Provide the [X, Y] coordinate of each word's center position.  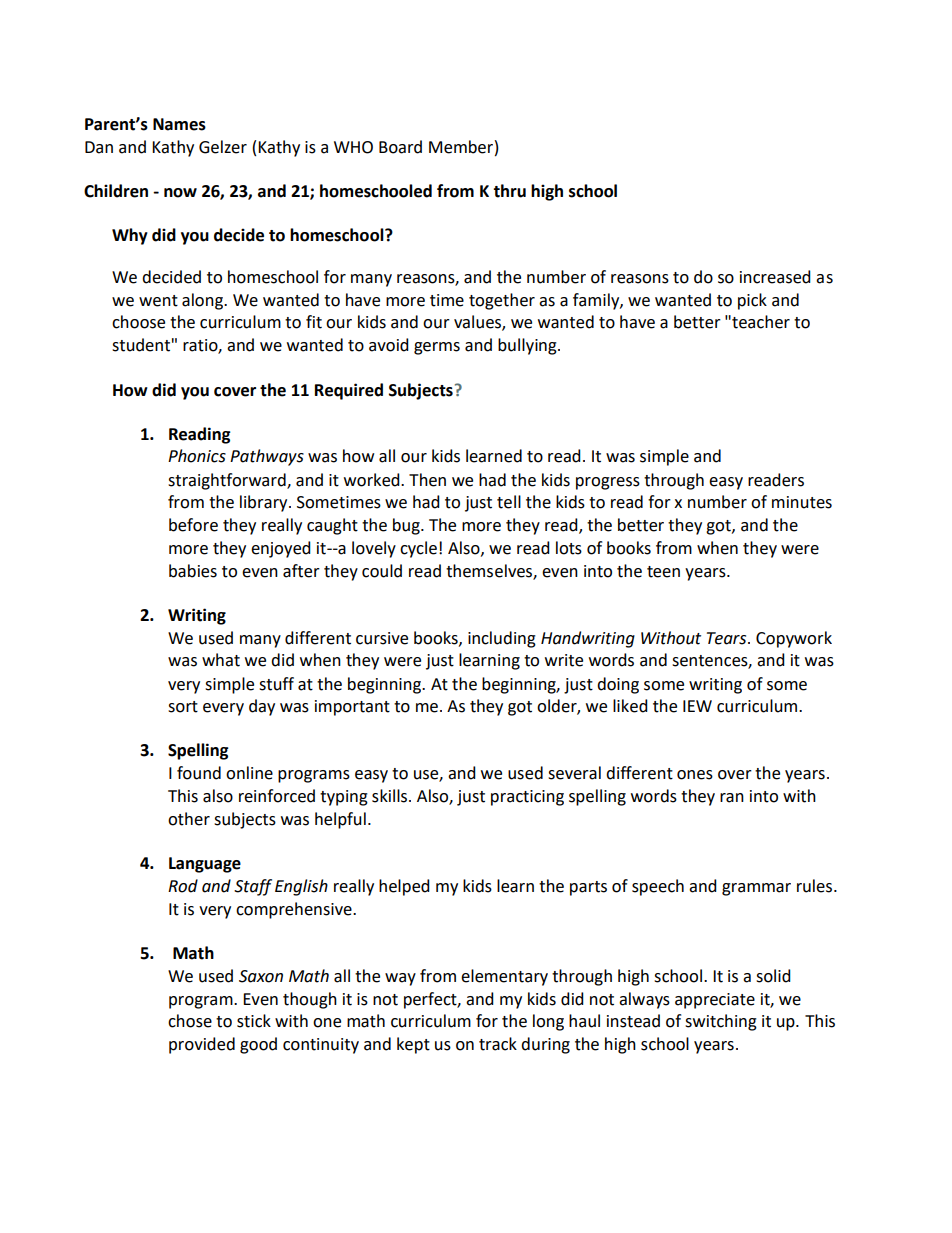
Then [427, 480]
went [158, 301]
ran [732, 798]
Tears [728, 638]
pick [752, 301]
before [193, 525]
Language [205, 865]
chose [190, 1021]
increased [775, 277]
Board [400, 147]
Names [179, 124]
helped [404, 887]
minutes [802, 502]
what [221, 660]
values [478, 323]
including [502, 639]
